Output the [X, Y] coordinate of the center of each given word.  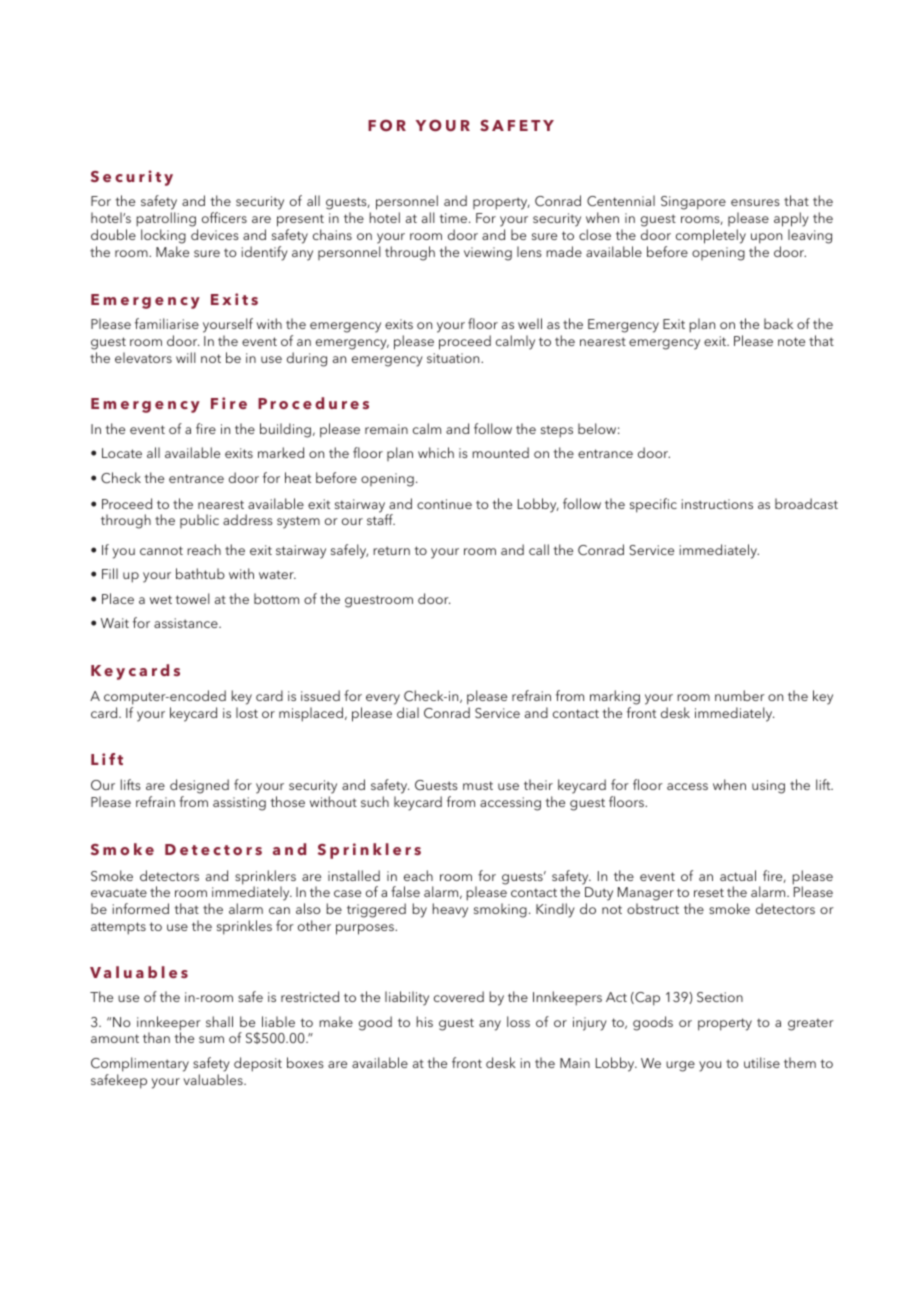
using [768, 787]
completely [711, 236]
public [199, 521]
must [478, 785]
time [454, 218]
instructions [717, 504]
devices [215, 234]
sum [211, 1039]
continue [444, 504]
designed [199, 786]
